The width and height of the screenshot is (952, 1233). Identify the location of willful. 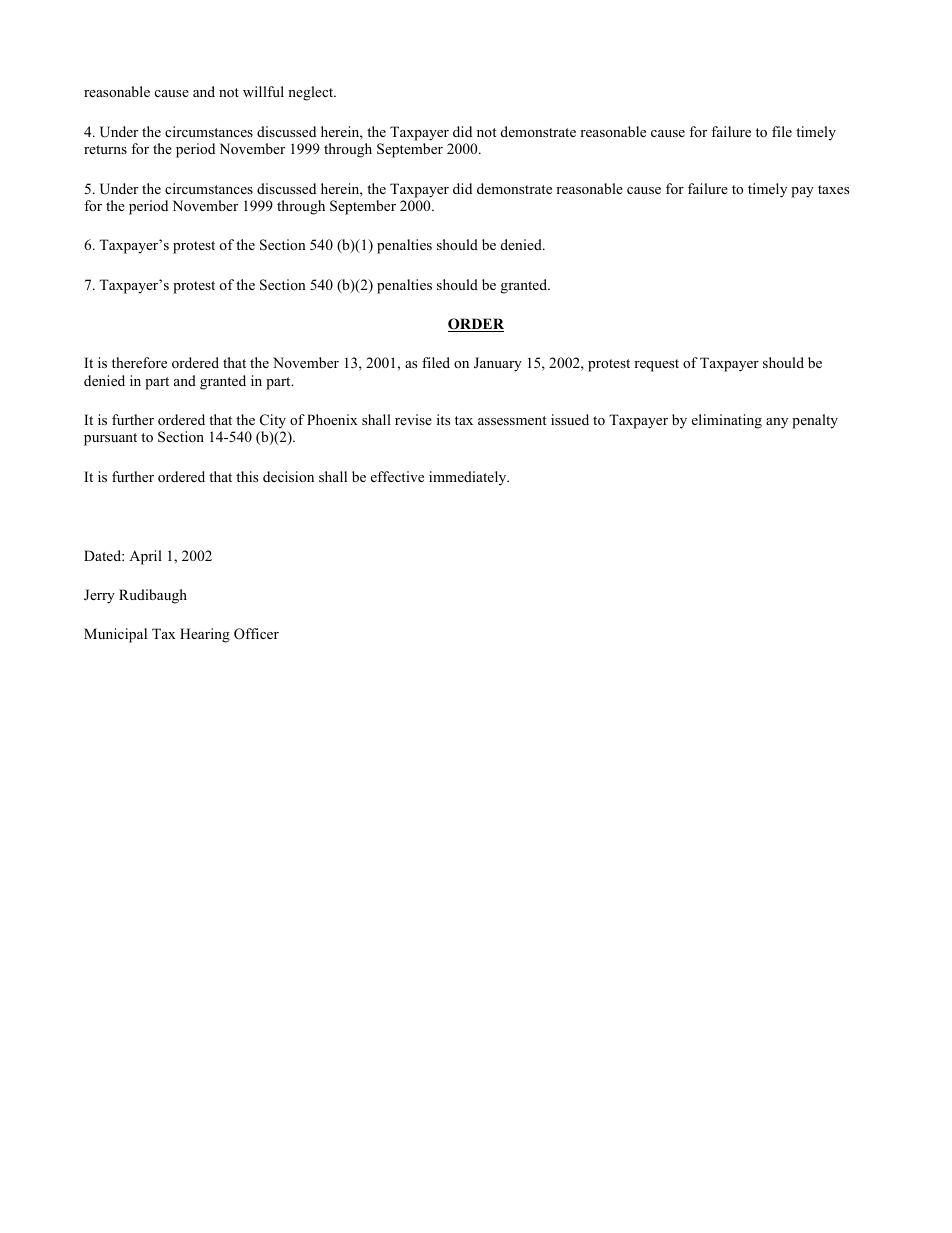
(263, 91).
